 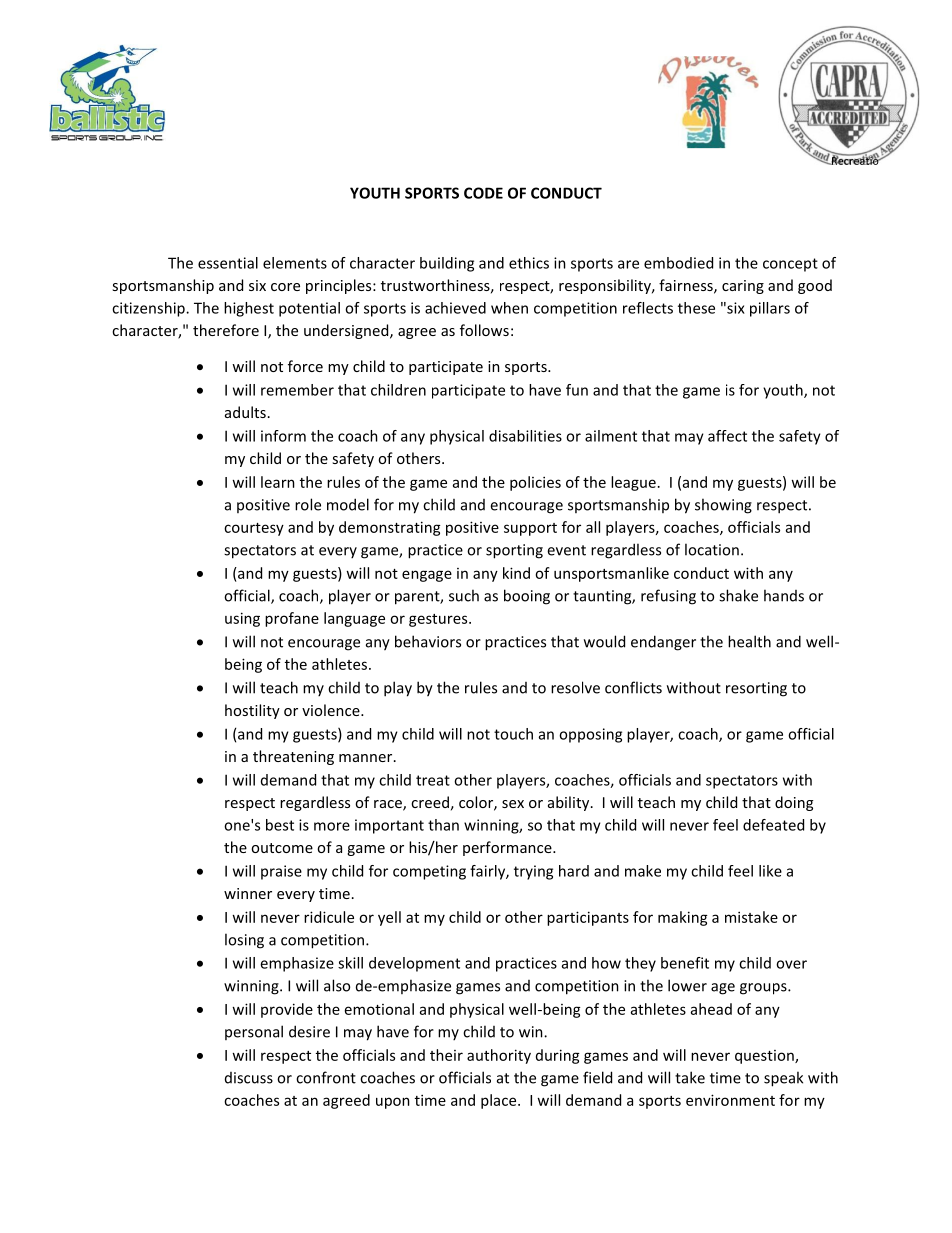 I want to click on doing, so click(x=794, y=803).
